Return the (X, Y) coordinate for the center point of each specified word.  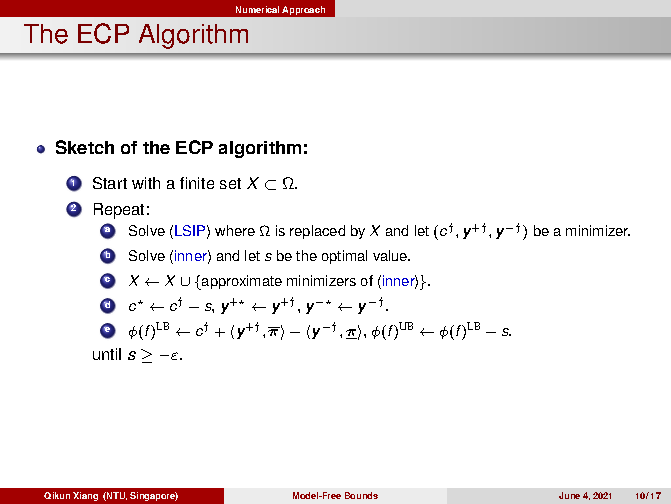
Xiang (85, 496)
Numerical (257, 9)
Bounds (361, 495)
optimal (344, 257)
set (230, 183)
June (569, 495)
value (391, 255)
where (235, 230)
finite (197, 183)
